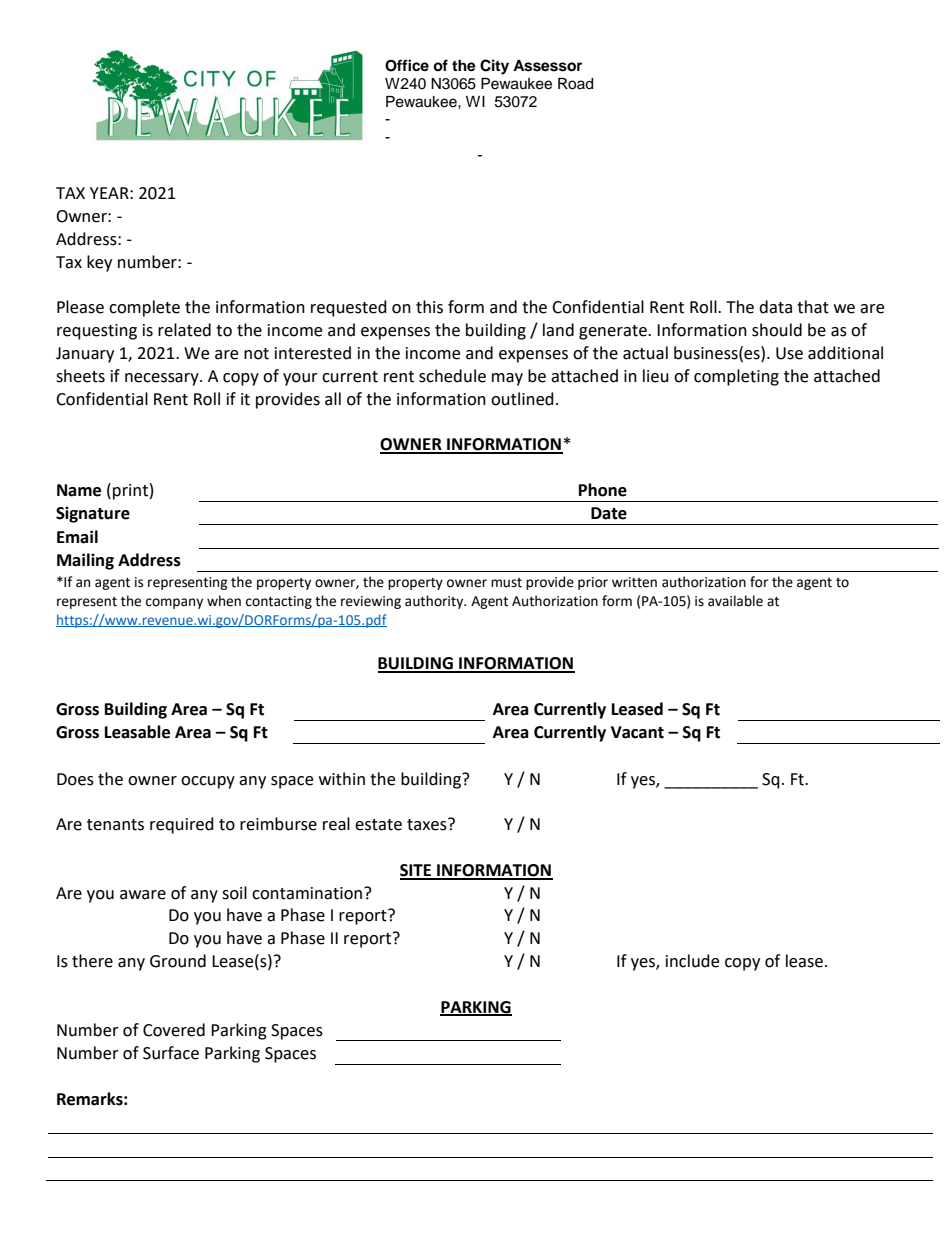  What do you see at coordinates (342, 779) in the page?
I see `within` at bounding box center [342, 779].
